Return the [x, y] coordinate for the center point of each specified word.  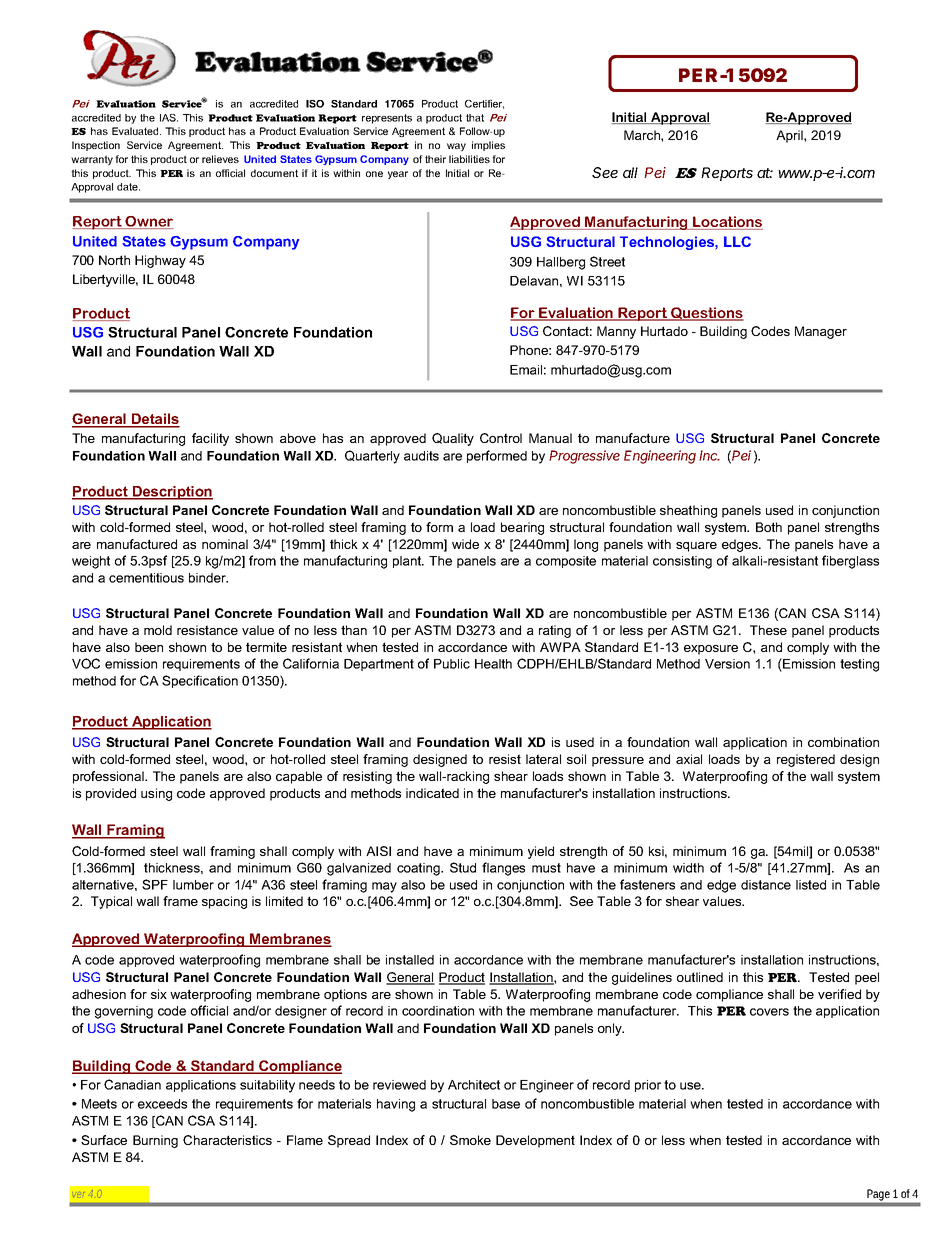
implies [488, 146]
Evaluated [136, 131]
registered [806, 760]
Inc [709, 455]
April [790, 136]
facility [210, 439]
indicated [432, 793]
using [156, 794]
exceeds [162, 1104]
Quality [453, 439]
